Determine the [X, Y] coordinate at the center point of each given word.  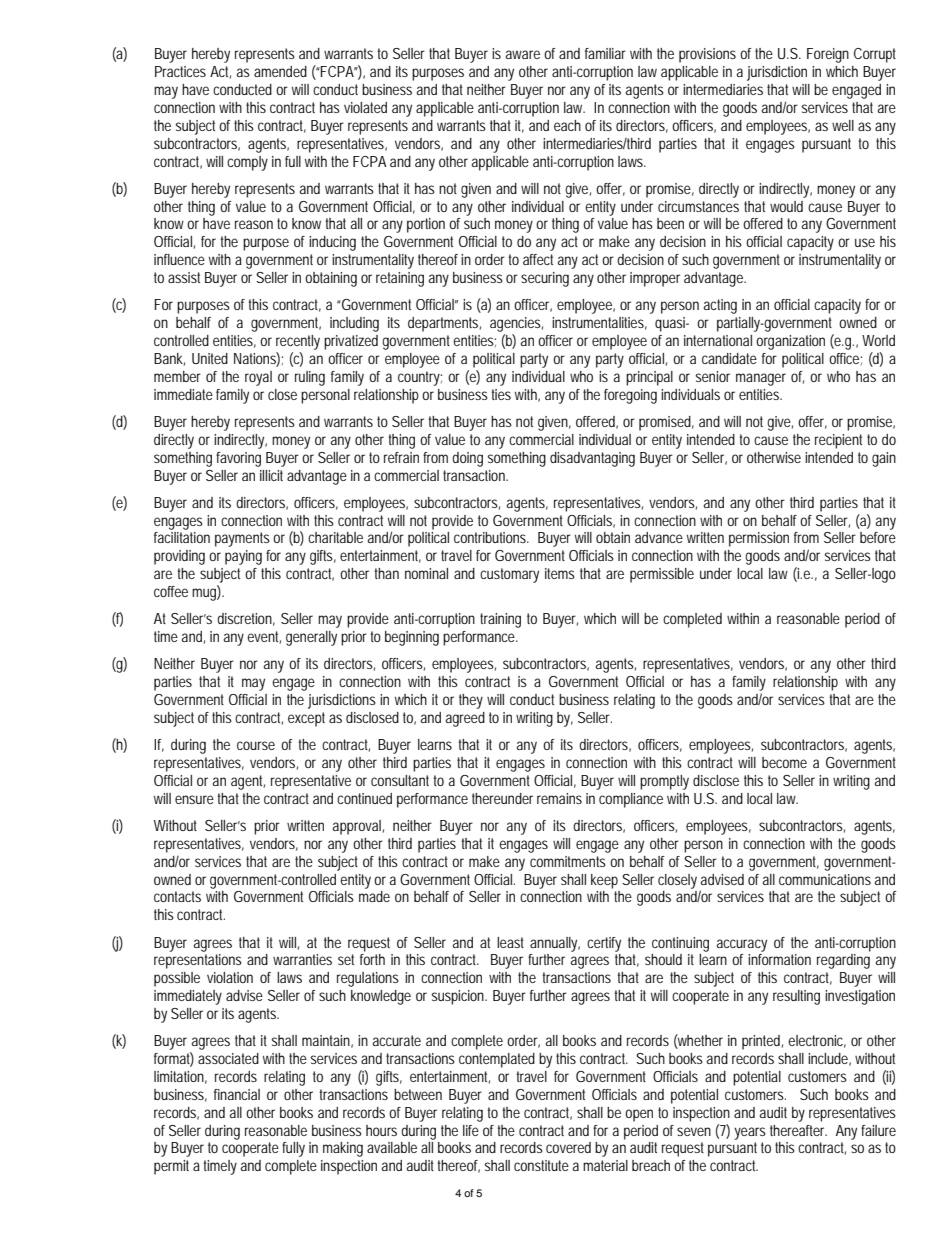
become [784, 762]
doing [467, 459]
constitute [541, 1165]
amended [280, 71]
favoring [238, 459]
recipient [838, 441]
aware [523, 54]
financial [237, 1094]
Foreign [828, 55]
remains [559, 798]
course [256, 745]
